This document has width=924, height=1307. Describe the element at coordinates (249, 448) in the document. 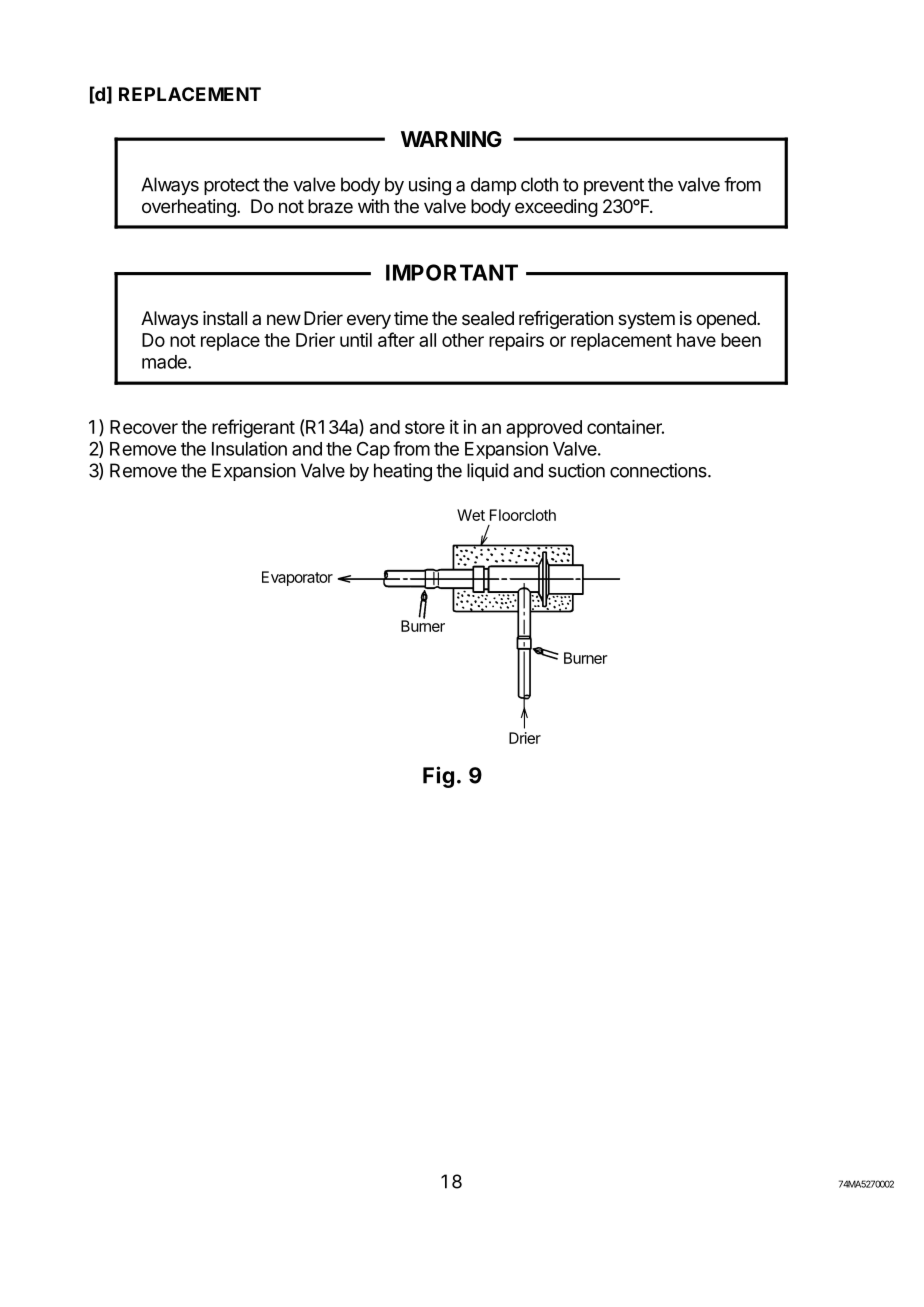

I see `Insulation` at that location.
